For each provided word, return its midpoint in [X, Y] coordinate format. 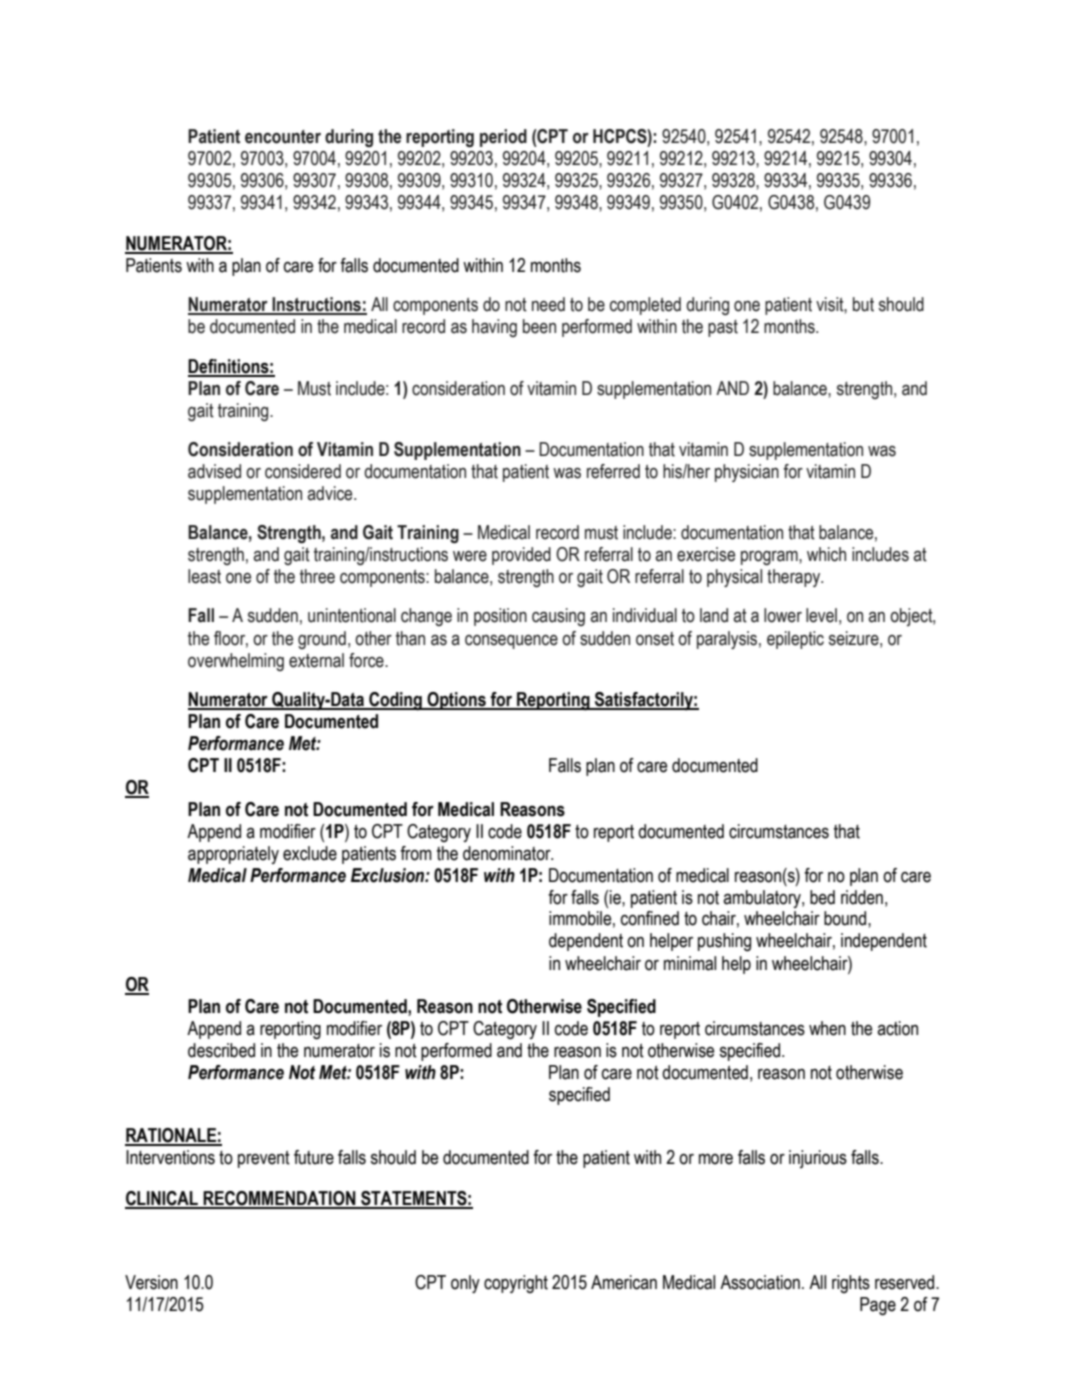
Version [151, 1282]
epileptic [795, 640]
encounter [283, 137]
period [503, 138]
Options [456, 701]
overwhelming [236, 662]
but [863, 304]
